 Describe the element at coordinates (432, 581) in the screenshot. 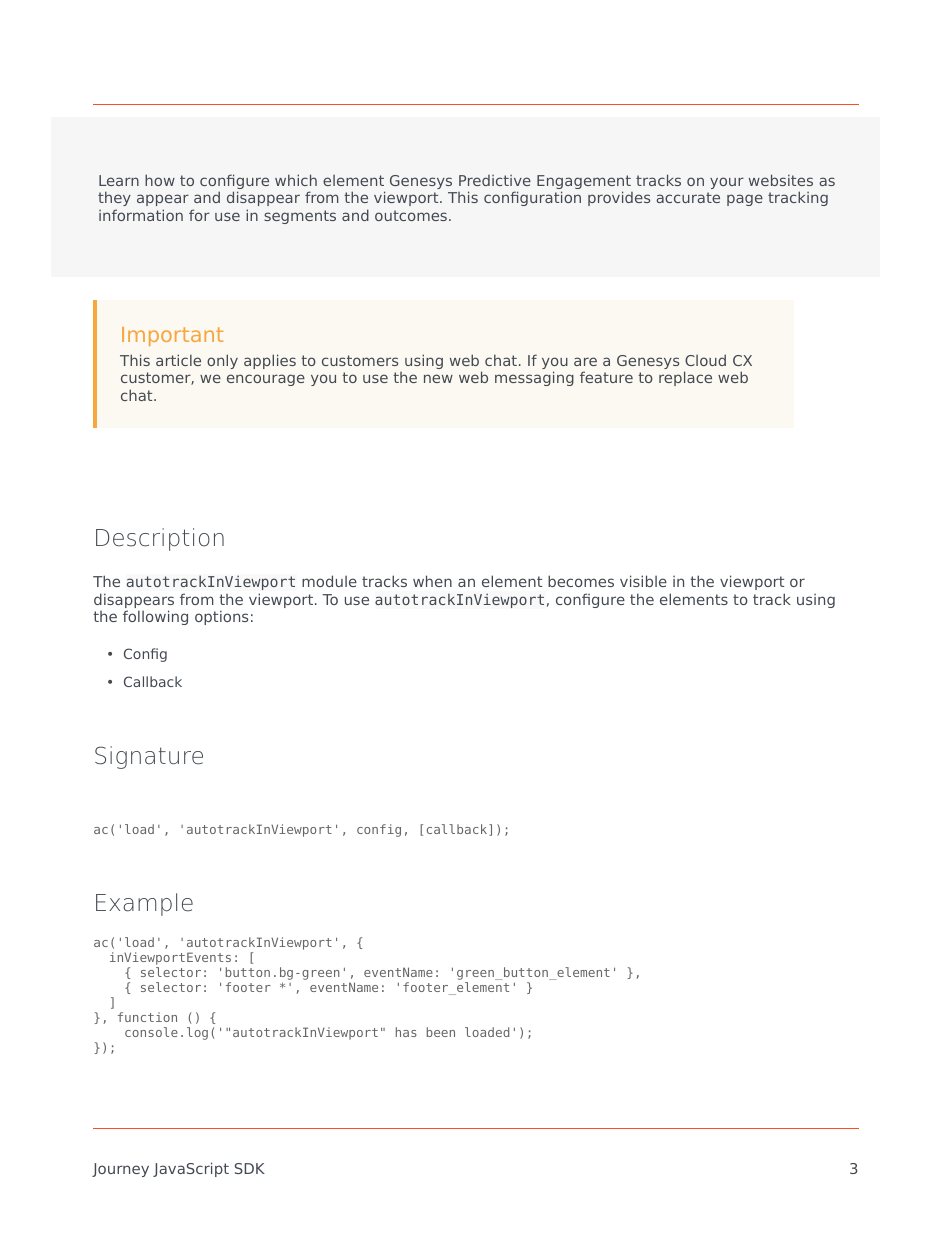

I see `when` at that location.
